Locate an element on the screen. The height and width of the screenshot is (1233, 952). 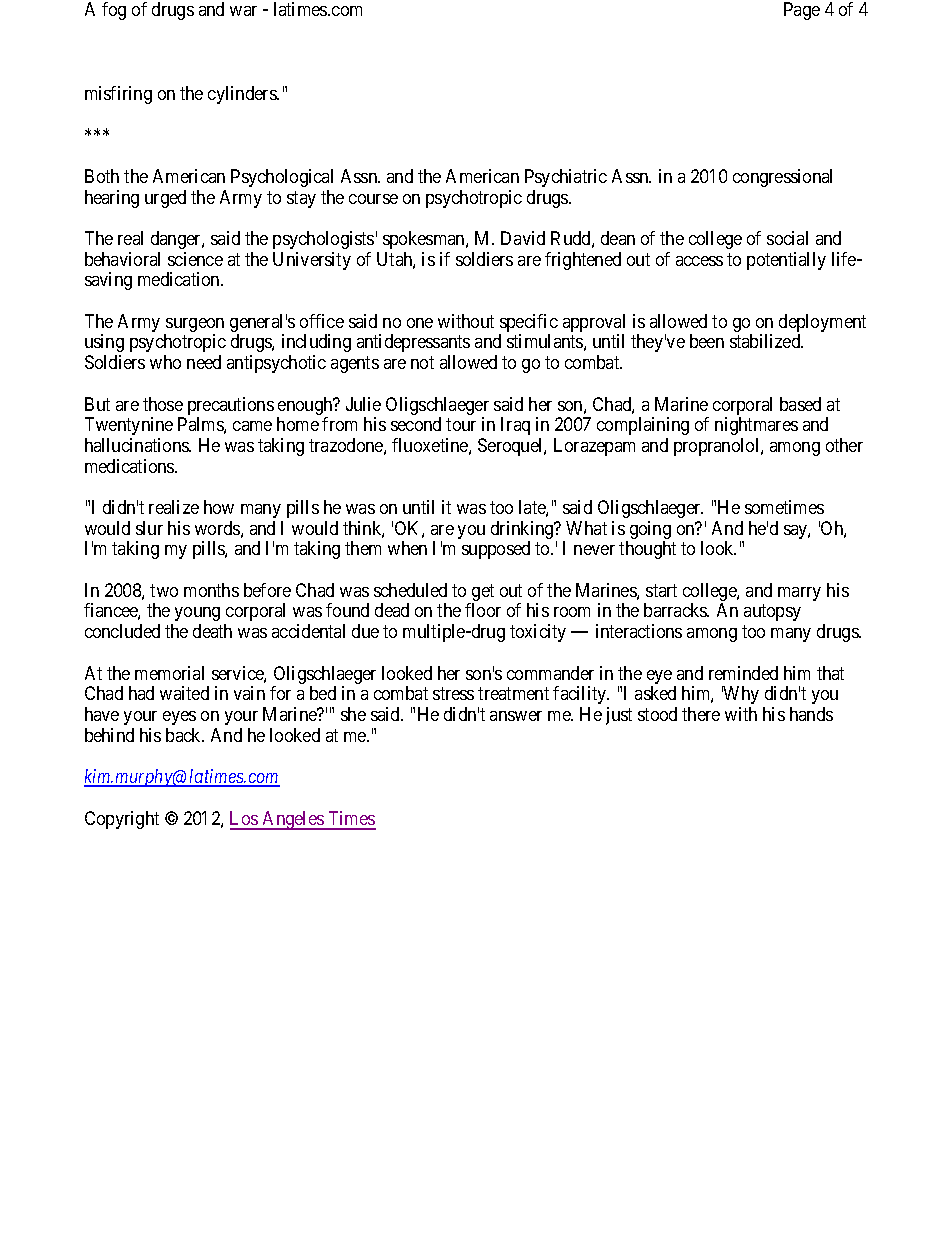
Page is located at coordinates (802, 11).
